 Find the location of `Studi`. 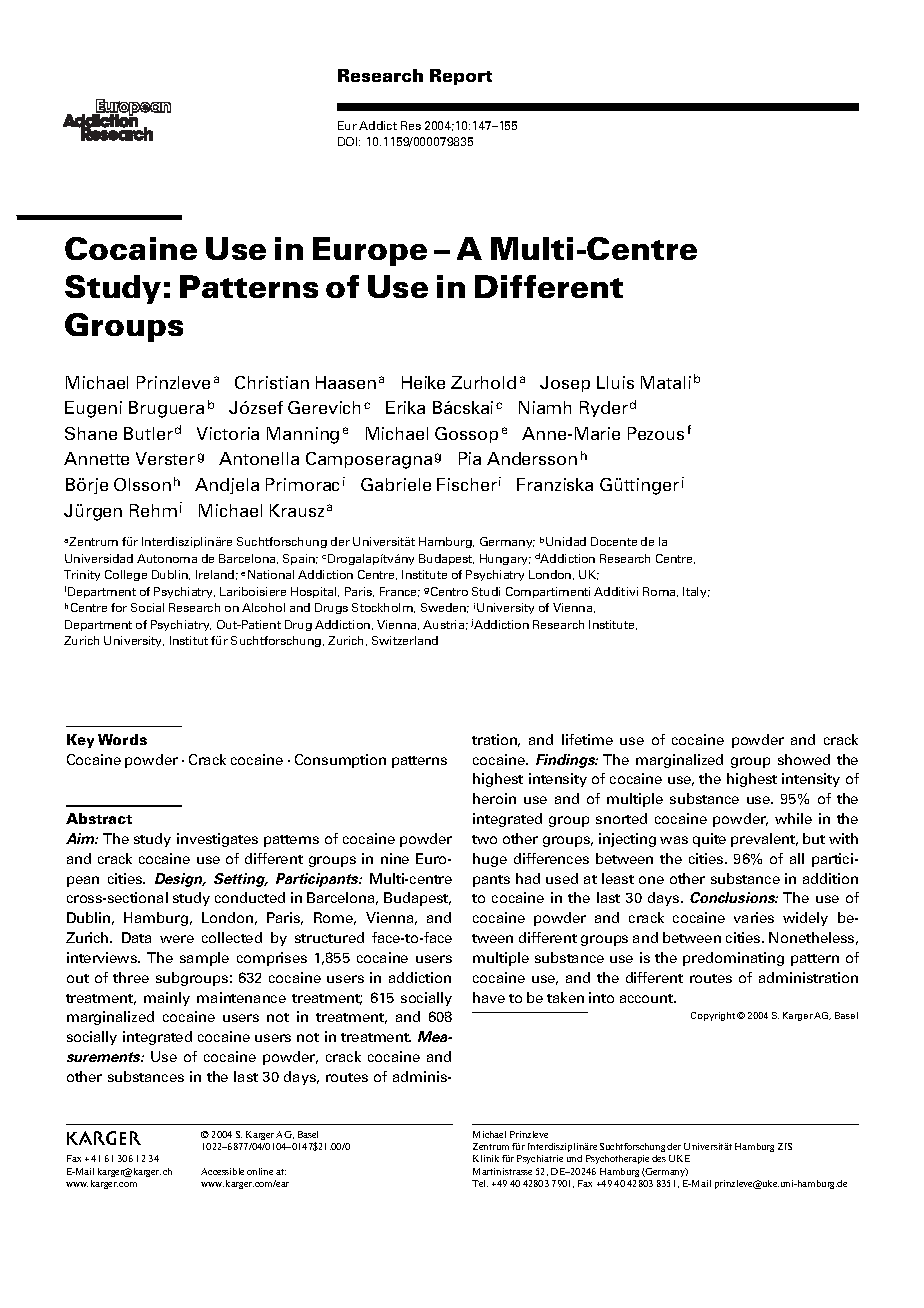

Studi is located at coordinates (486, 591).
